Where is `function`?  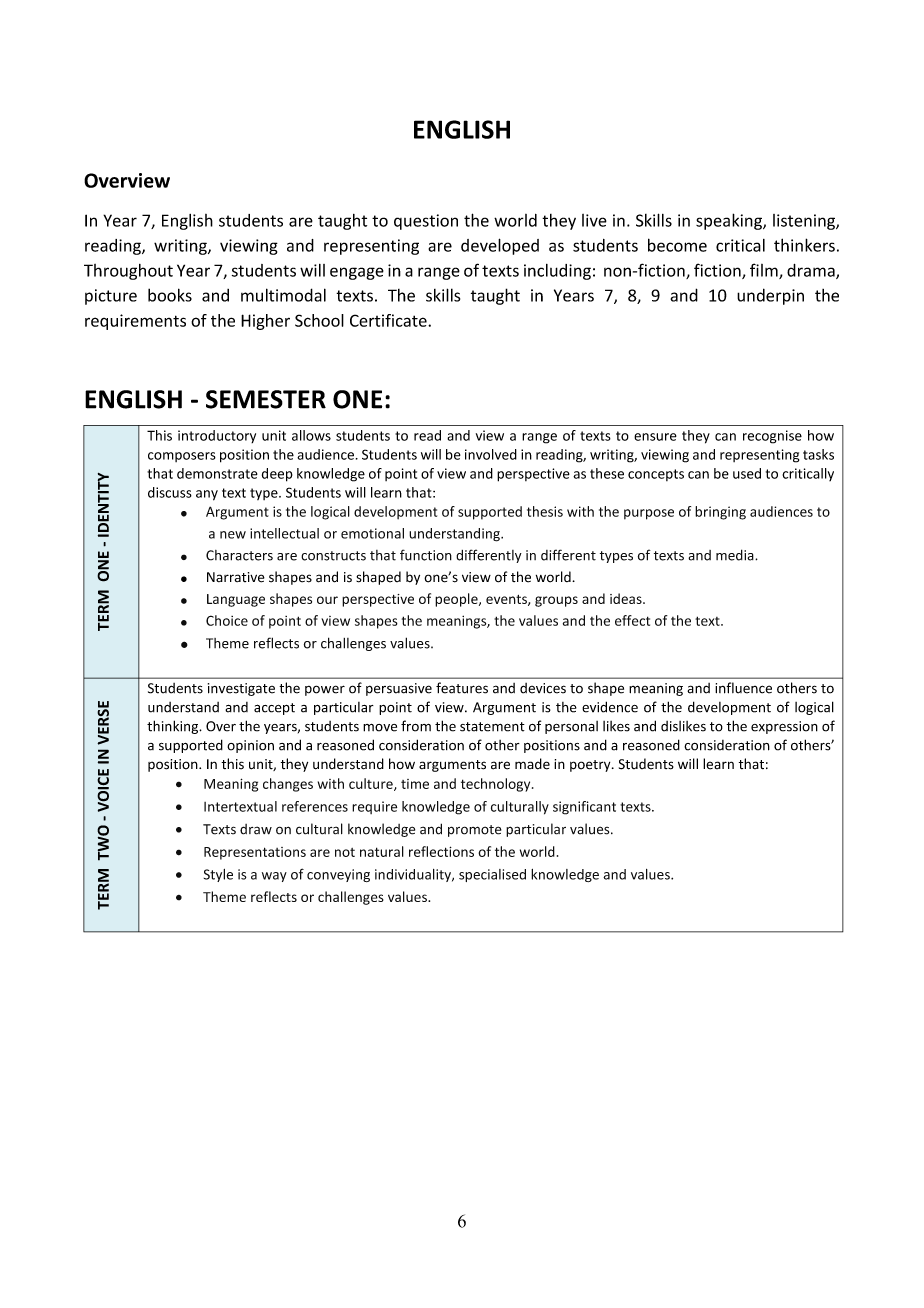 function is located at coordinates (426, 555).
